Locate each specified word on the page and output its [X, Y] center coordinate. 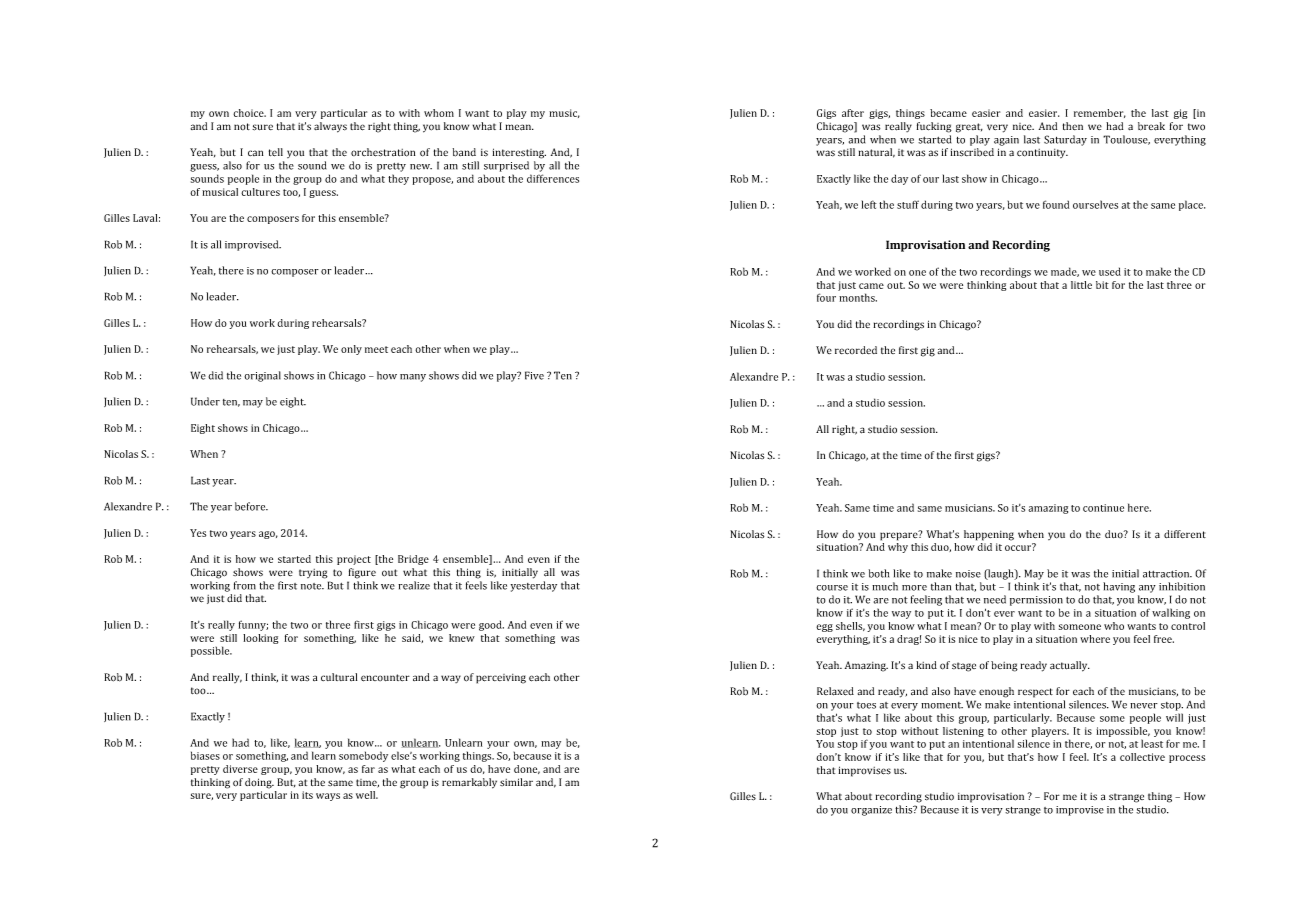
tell [276, 152]
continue [1103, 508]
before [251, 506]
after [853, 113]
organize [871, 811]
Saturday [1065, 140]
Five [534, 375]
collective [1142, 757]
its [307, 795]
